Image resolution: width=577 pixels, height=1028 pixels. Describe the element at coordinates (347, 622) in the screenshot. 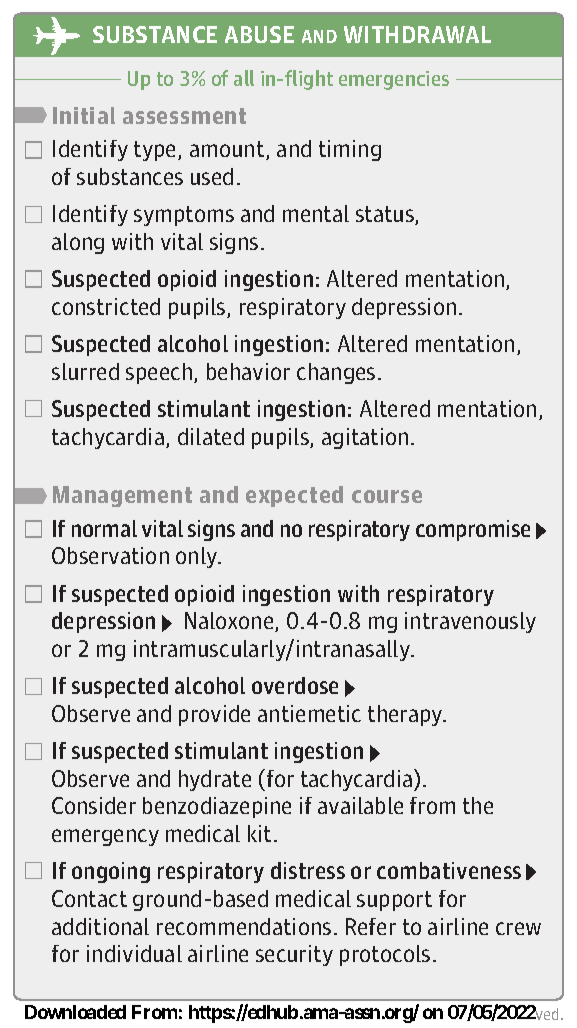

I see `nitroglycerin` at that location.
